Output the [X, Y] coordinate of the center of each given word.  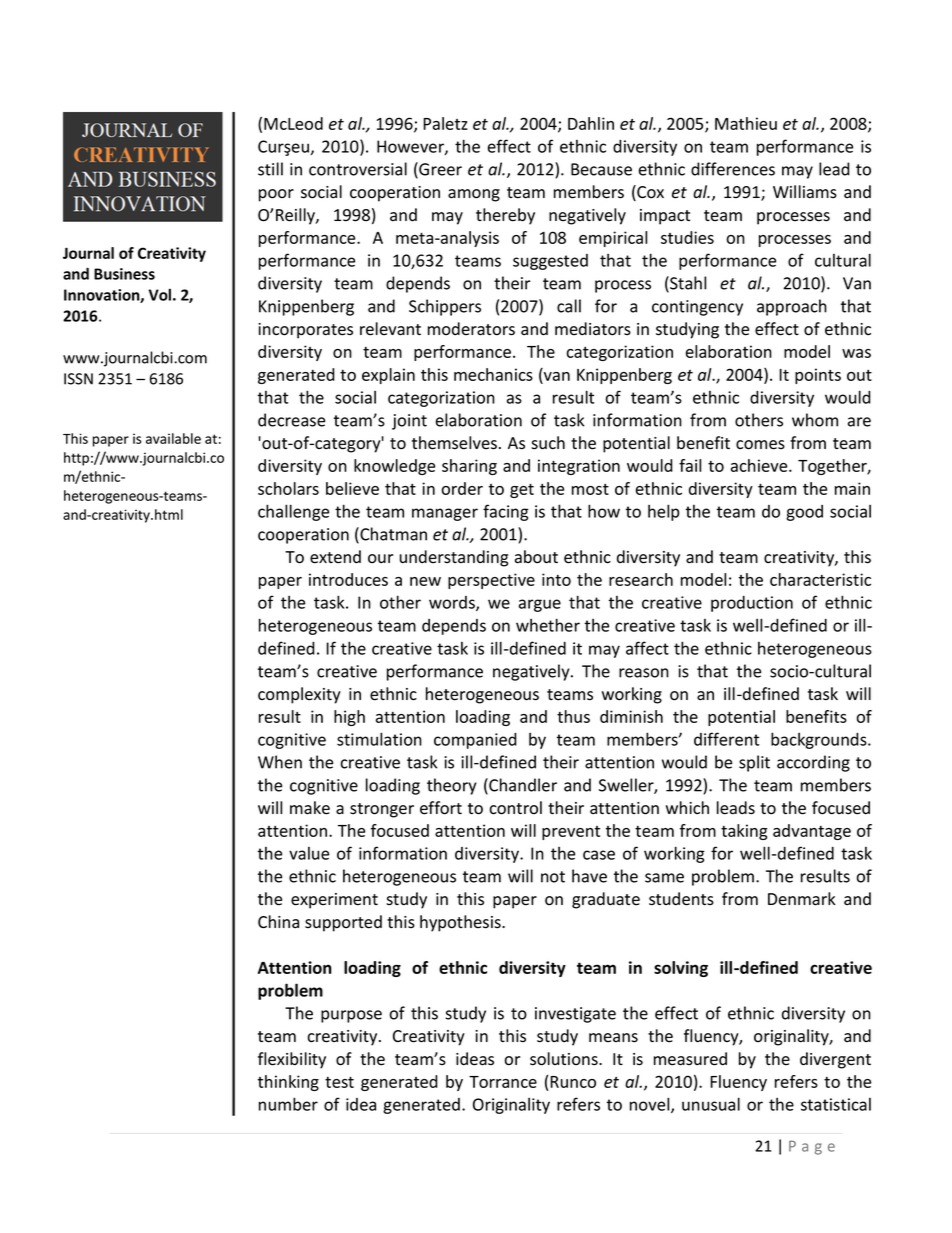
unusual [711, 1104]
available [173, 438]
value [309, 853]
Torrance [503, 1082]
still [270, 169]
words [453, 603]
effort [441, 808]
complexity [299, 695]
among [474, 195]
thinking [288, 1083]
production [752, 604]
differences [733, 169]
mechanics [493, 374]
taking [744, 832]
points [818, 376]
